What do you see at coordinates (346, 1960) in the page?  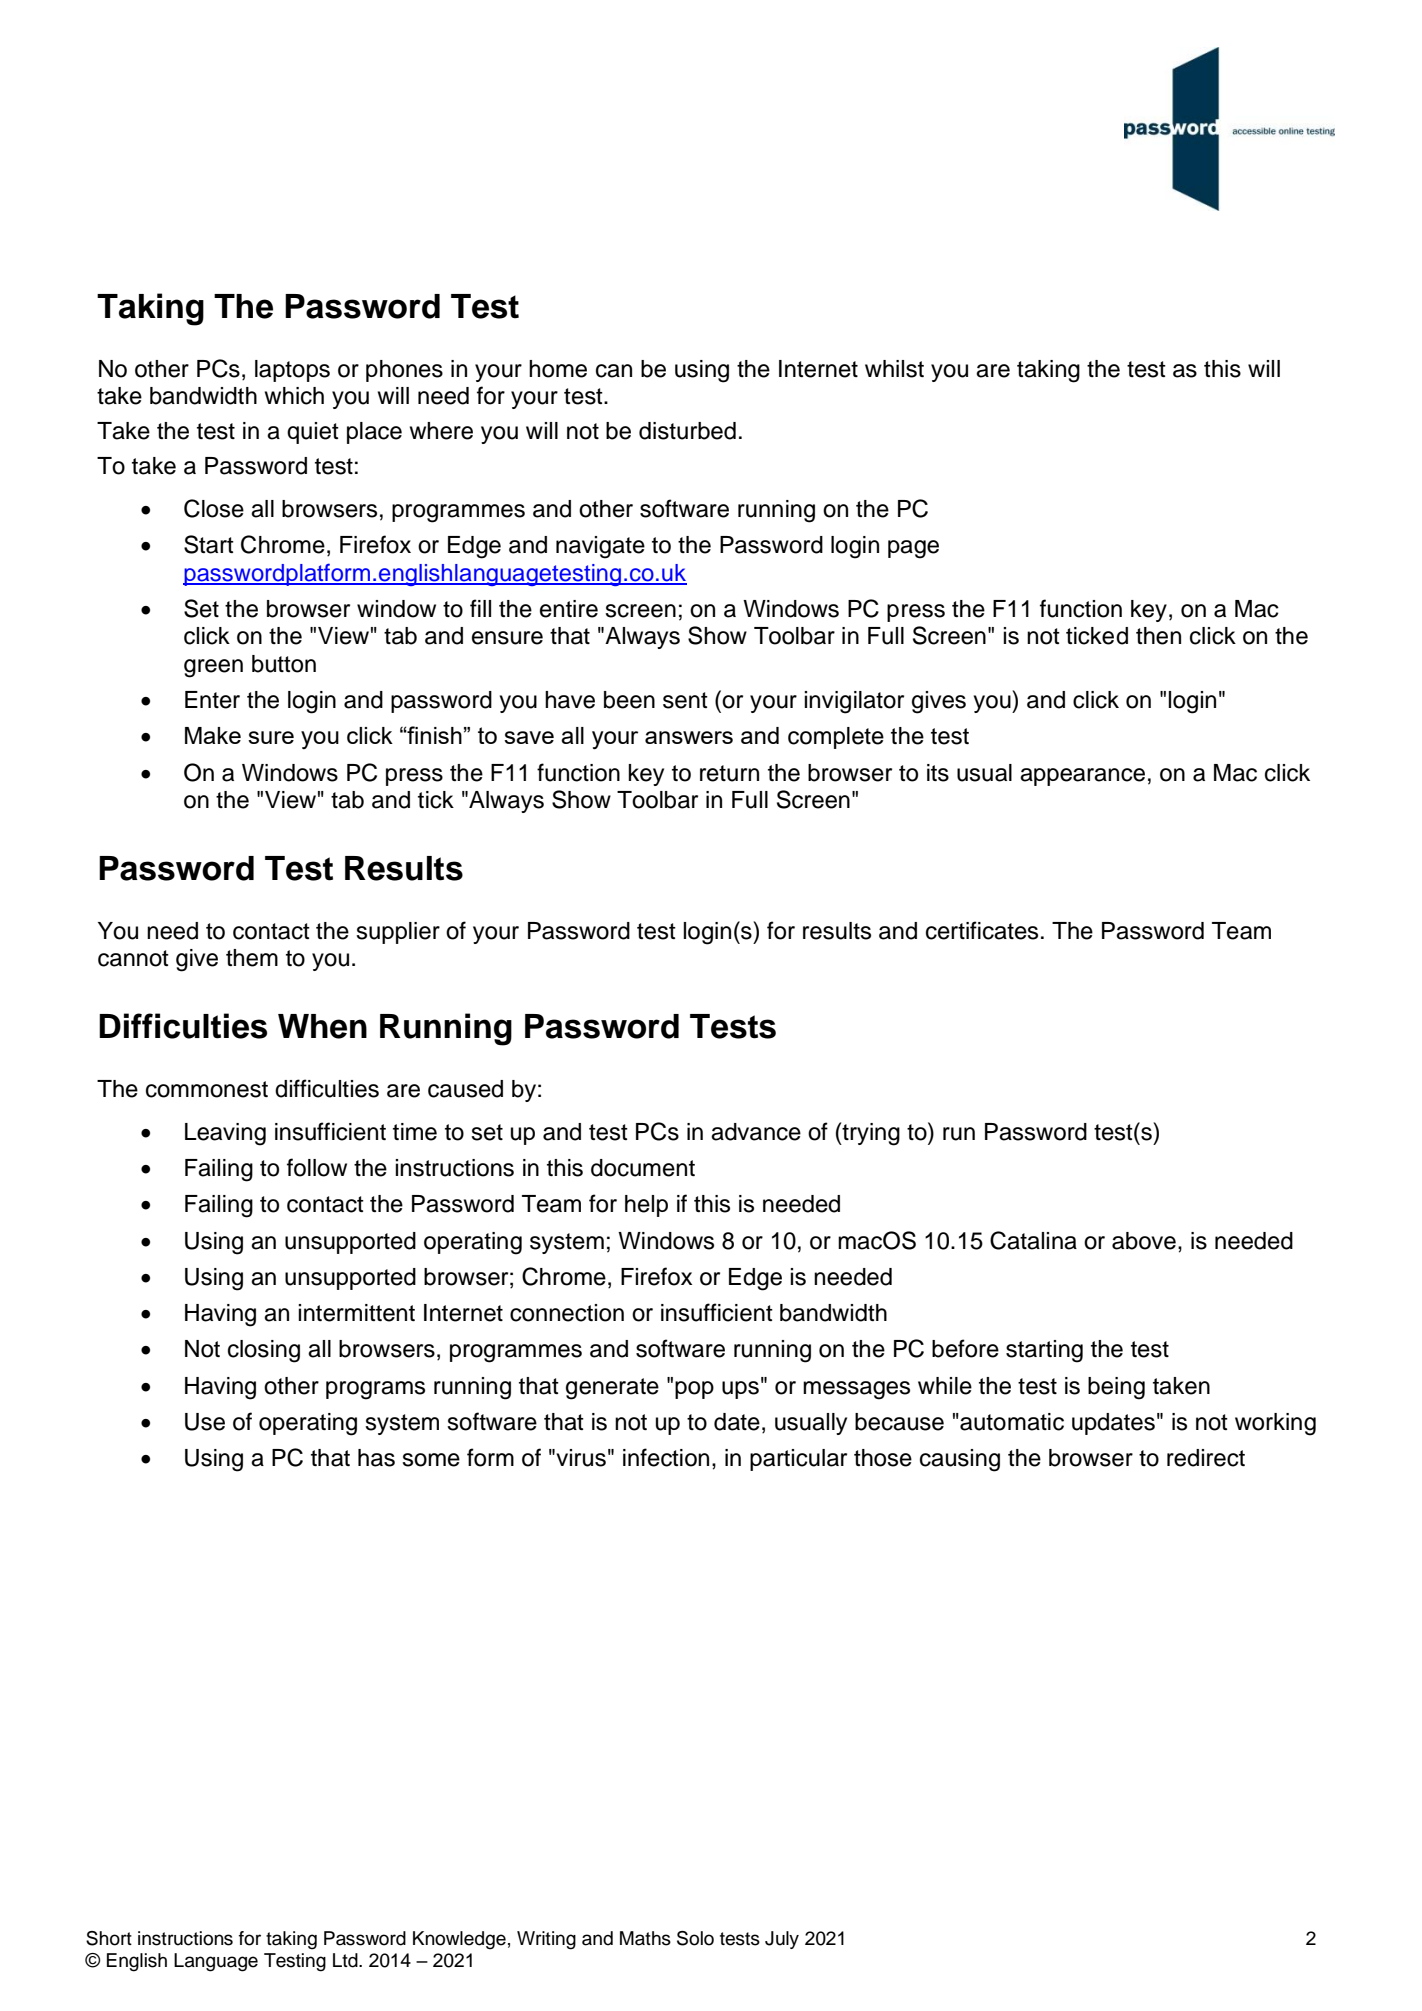 I see `Ltd` at bounding box center [346, 1960].
